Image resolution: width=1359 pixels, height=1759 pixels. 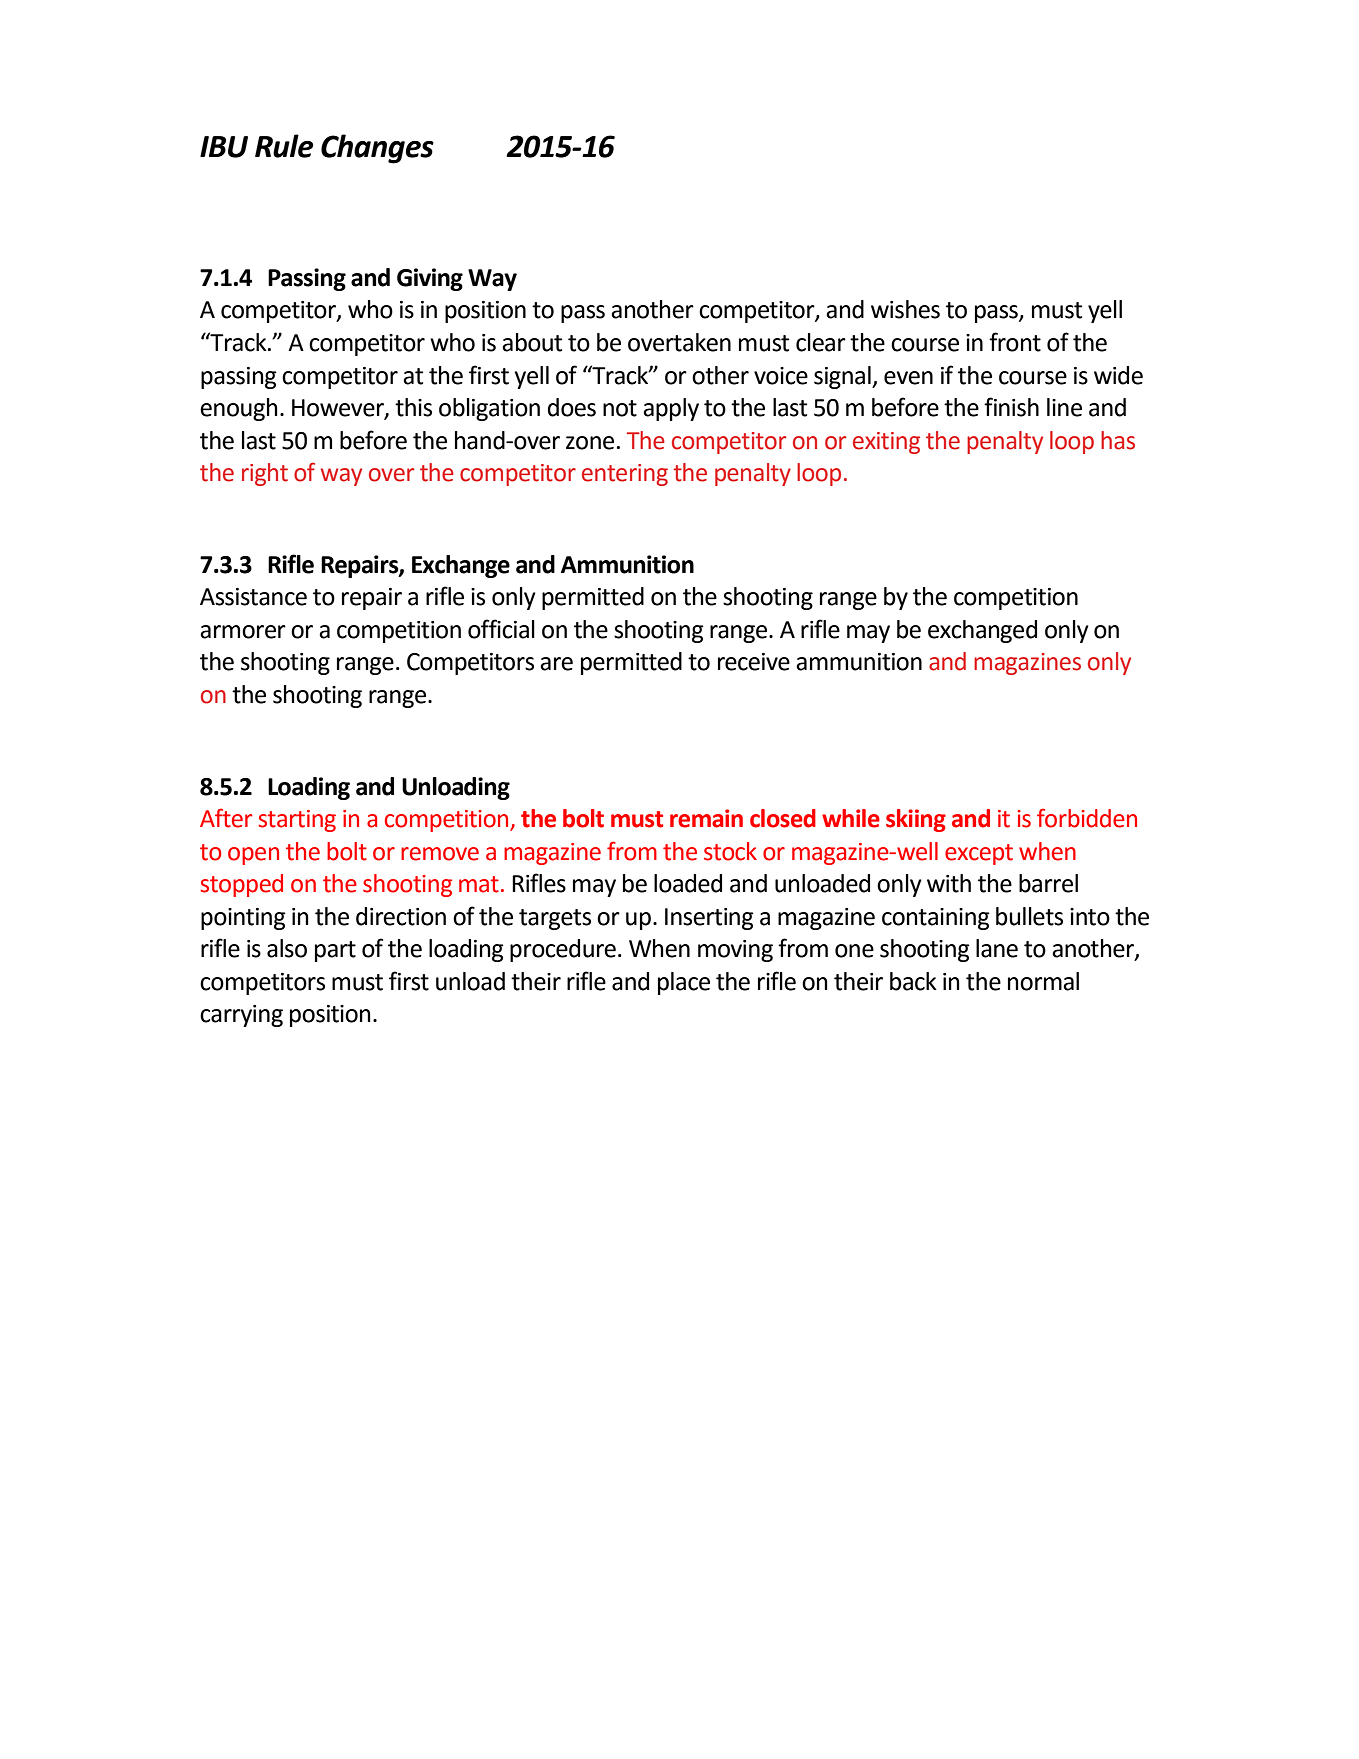 I want to click on place, so click(x=684, y=983).
